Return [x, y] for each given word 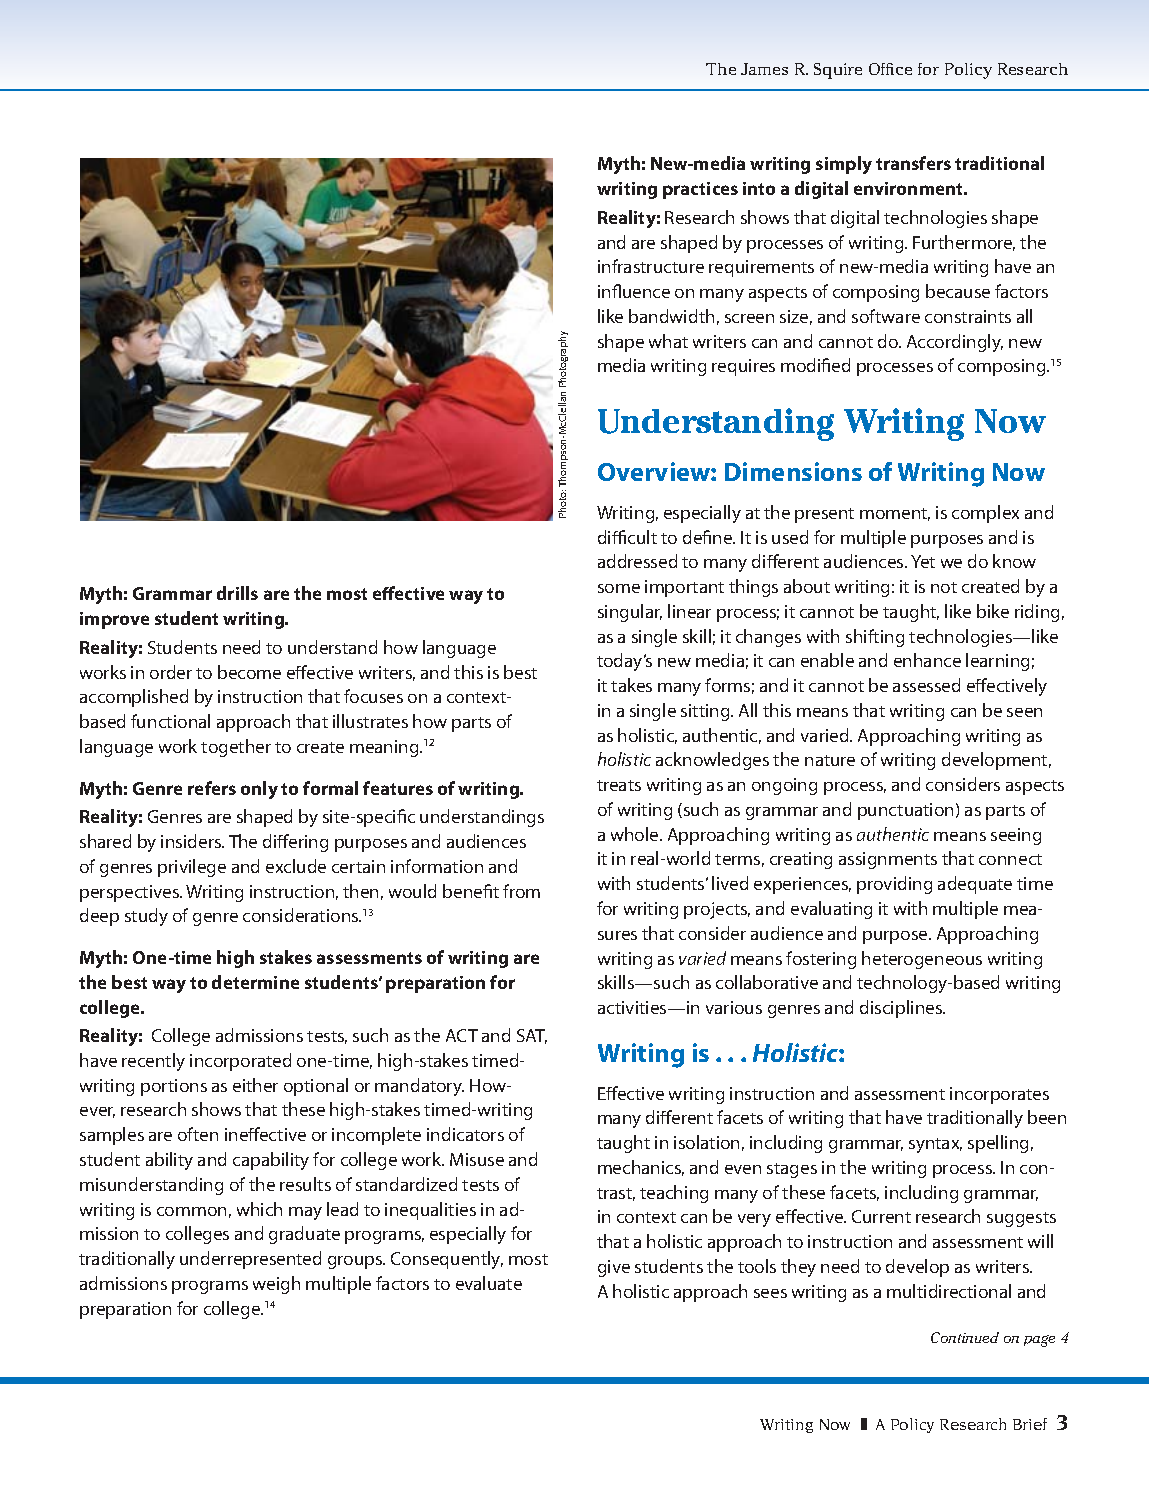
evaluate [489, 1283]
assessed [926, 685]
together [236, 748]
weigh [276, 1285]
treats [619, 785]
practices [700, 190]
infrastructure [651, 266]
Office [890, 69]
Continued [965, 1337]
